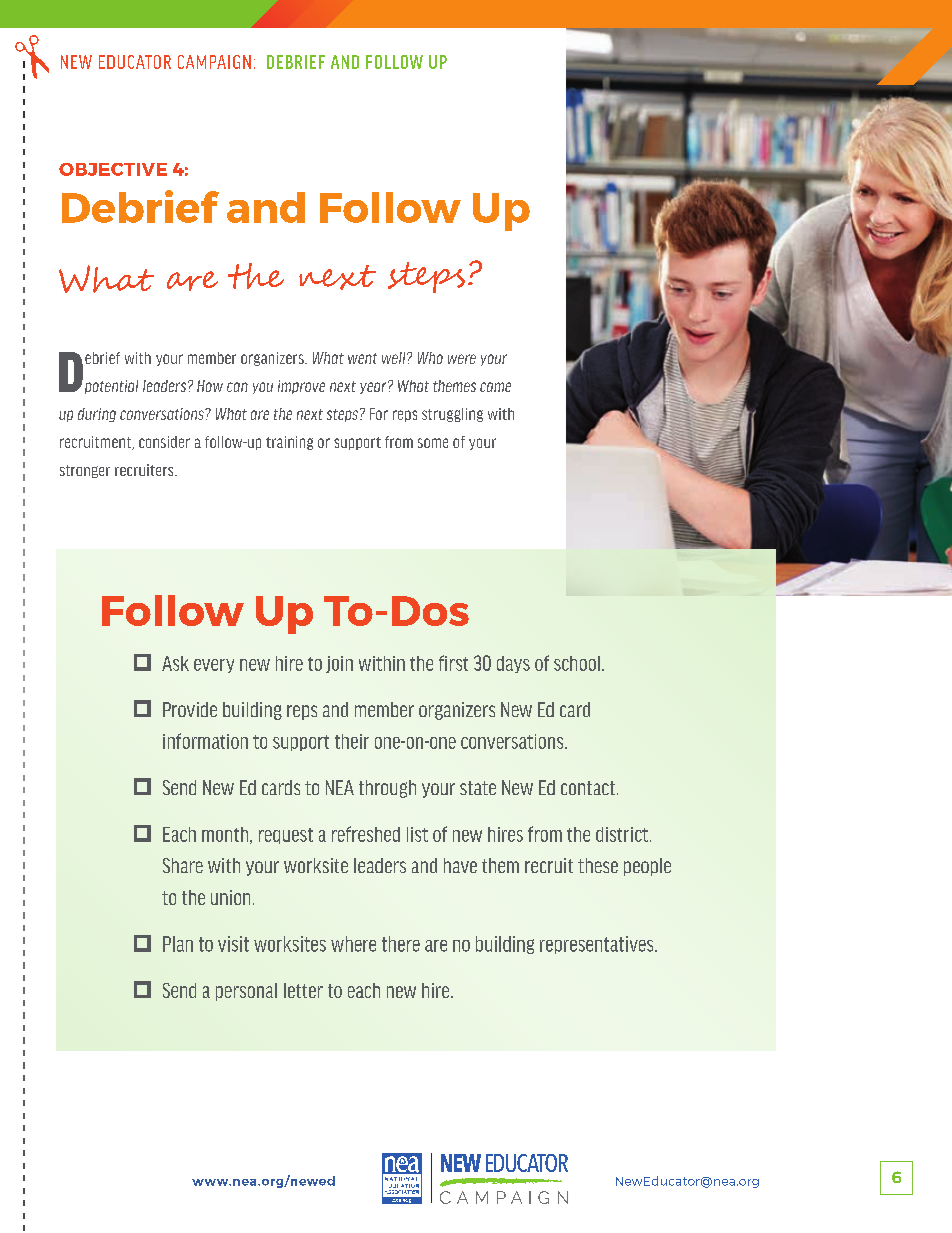 Image resolution: width=952 pixels, height=1233 pixels. Describe the element at coordinates (598, 945) in the screenshot. I see `representatives` at that location.
